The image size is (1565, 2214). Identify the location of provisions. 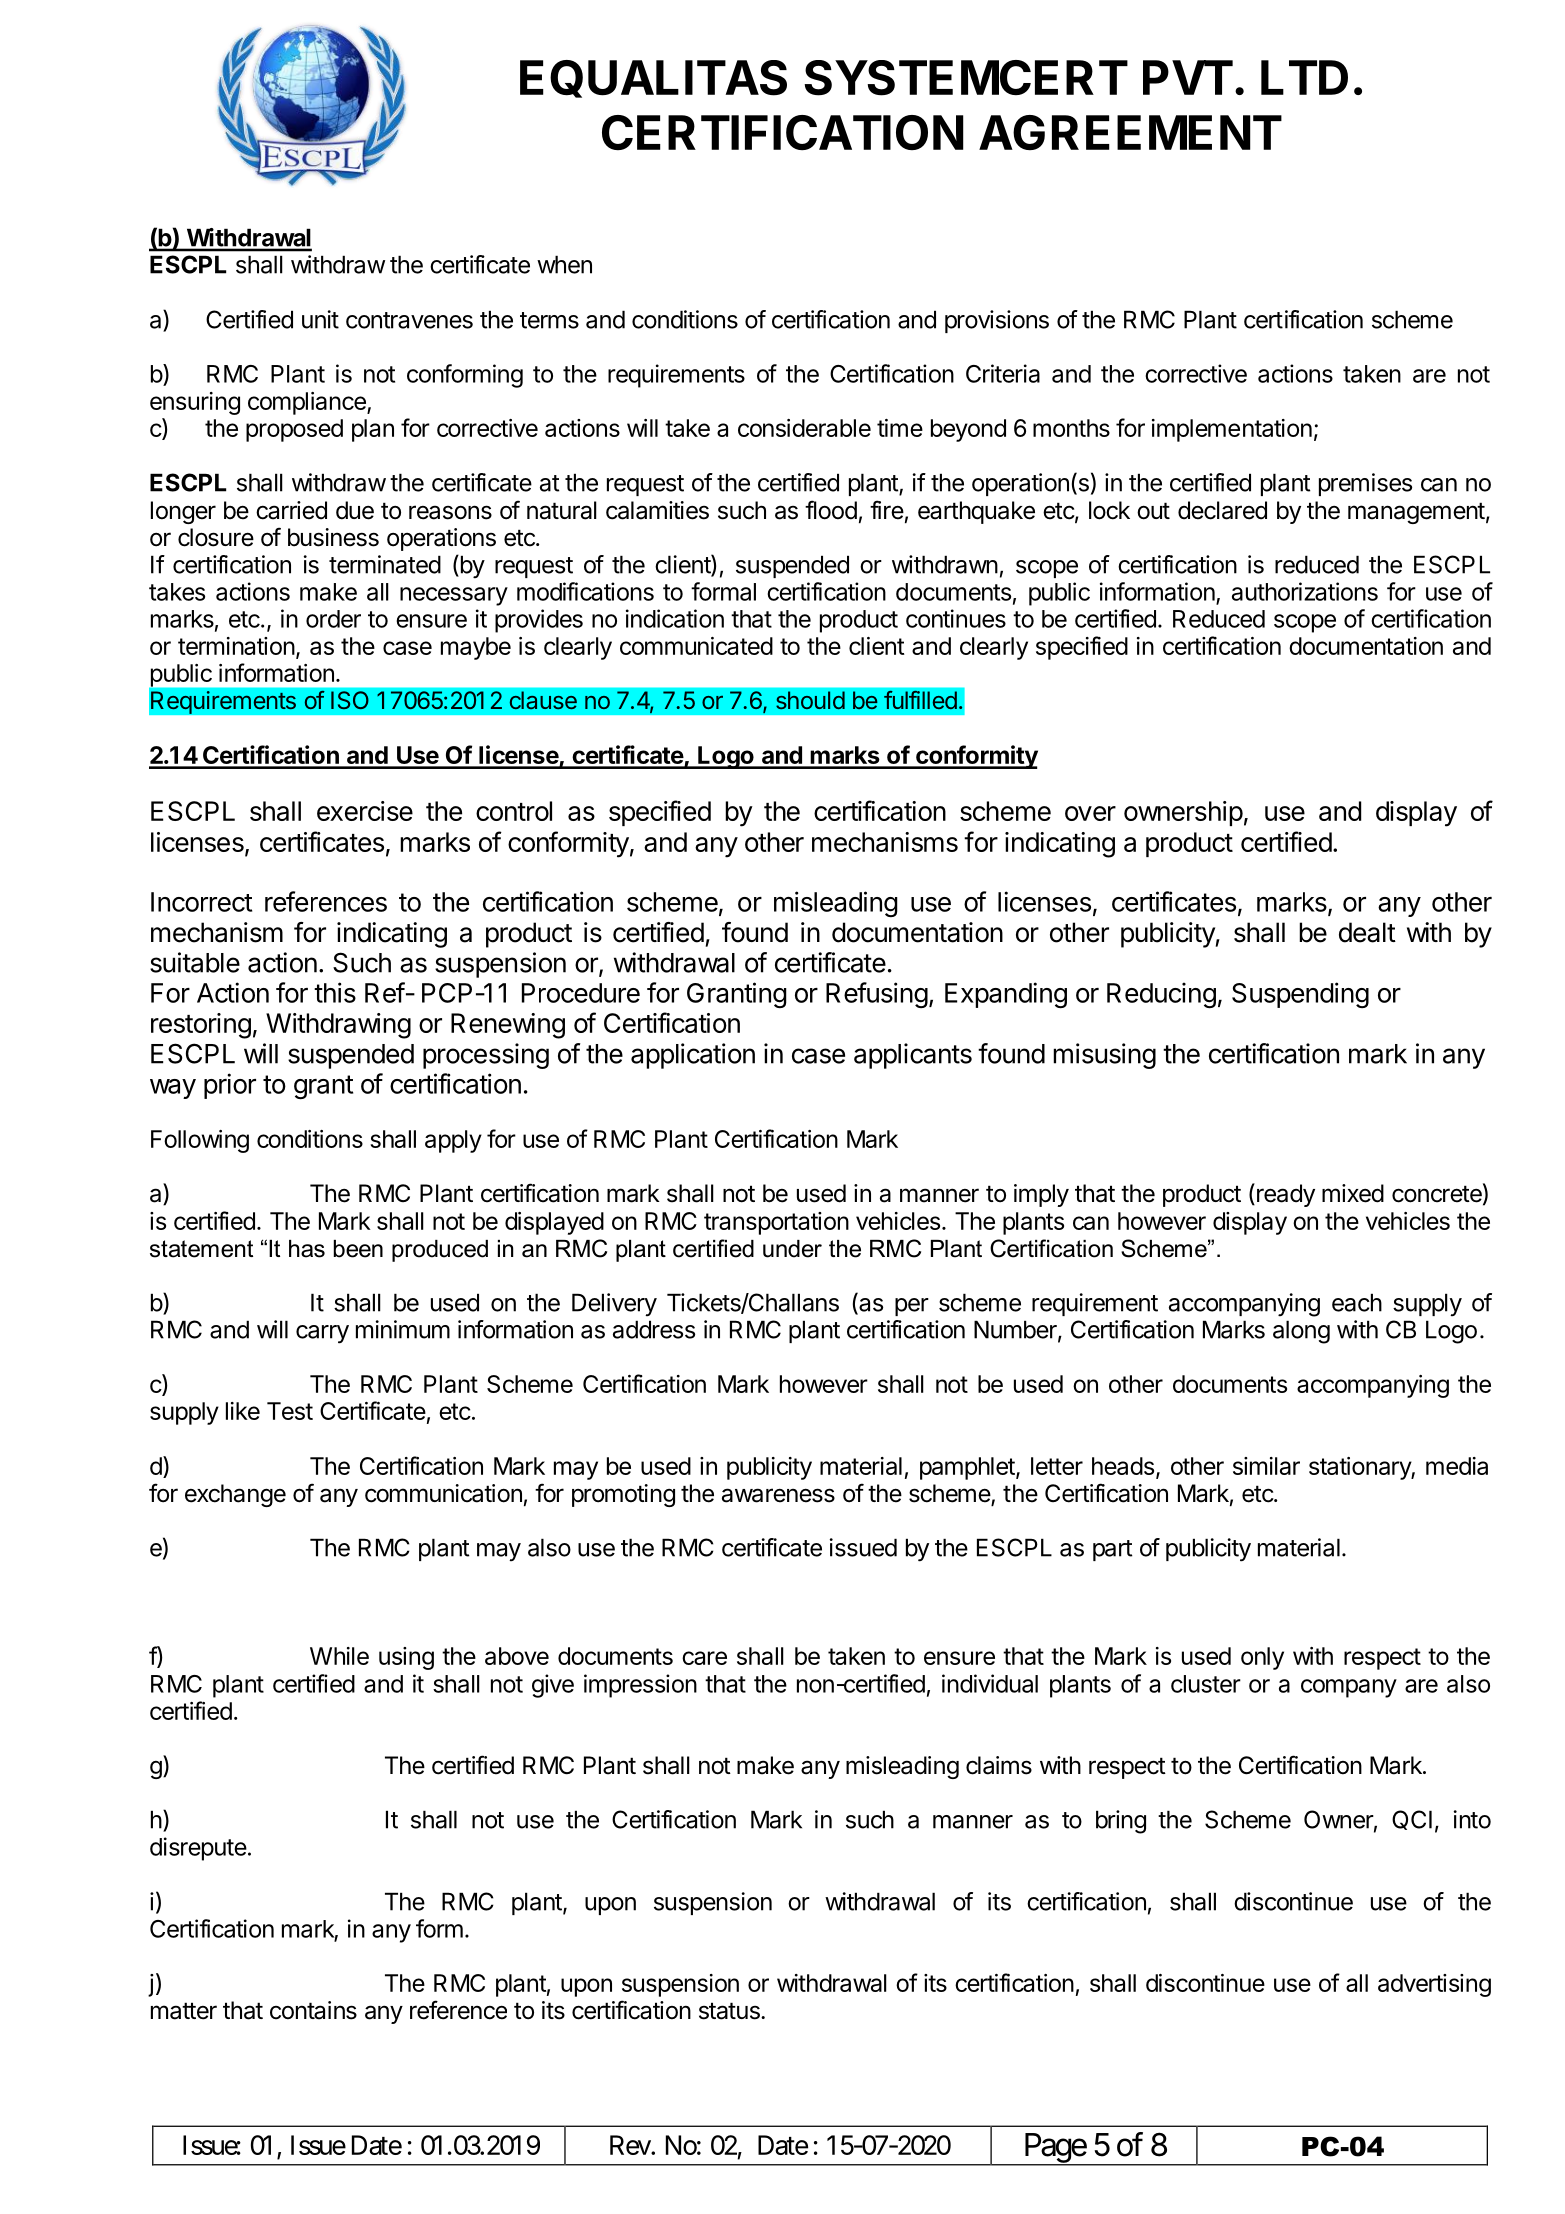
(997, 321).
